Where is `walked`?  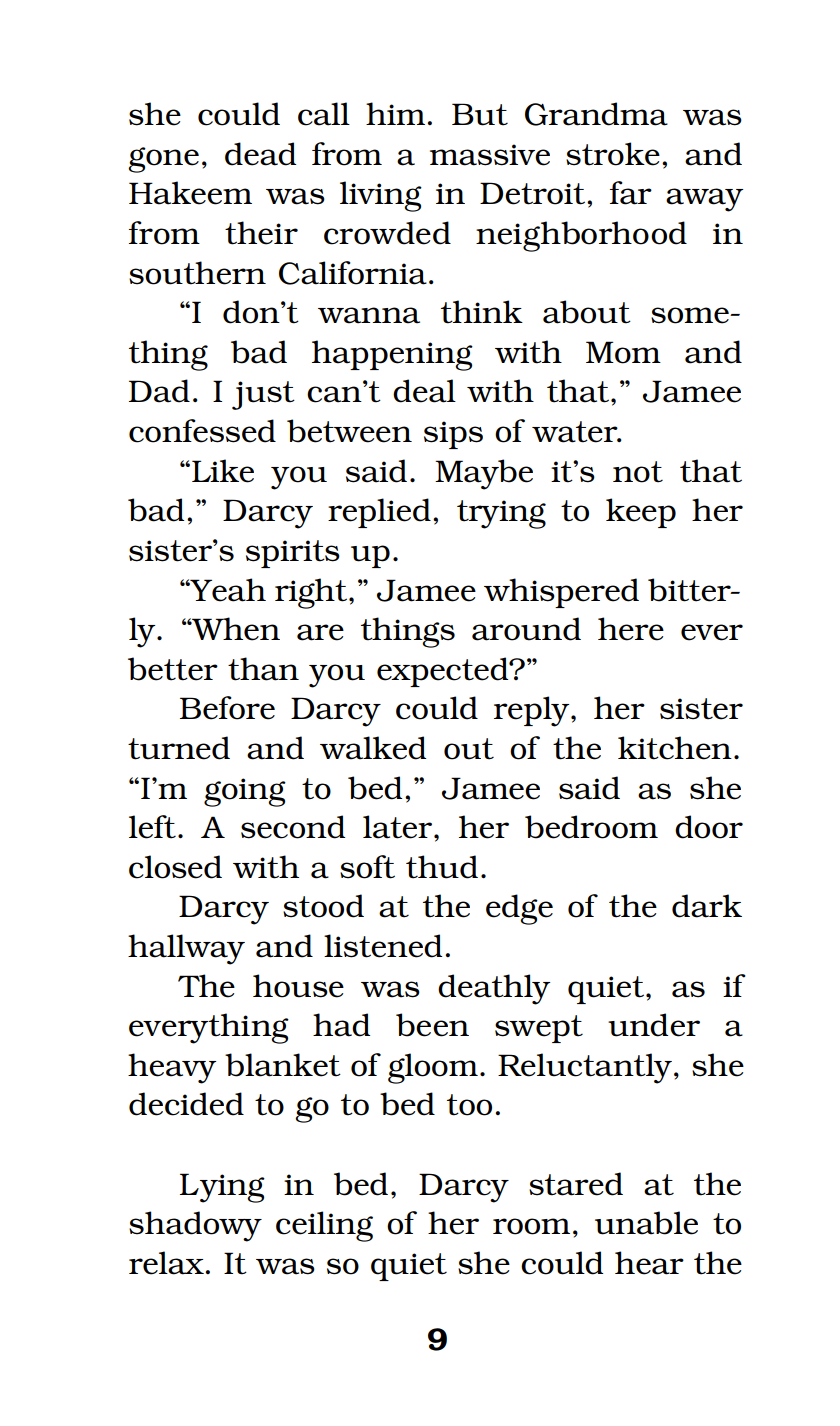 walked is located at coordinates (373, 748).
